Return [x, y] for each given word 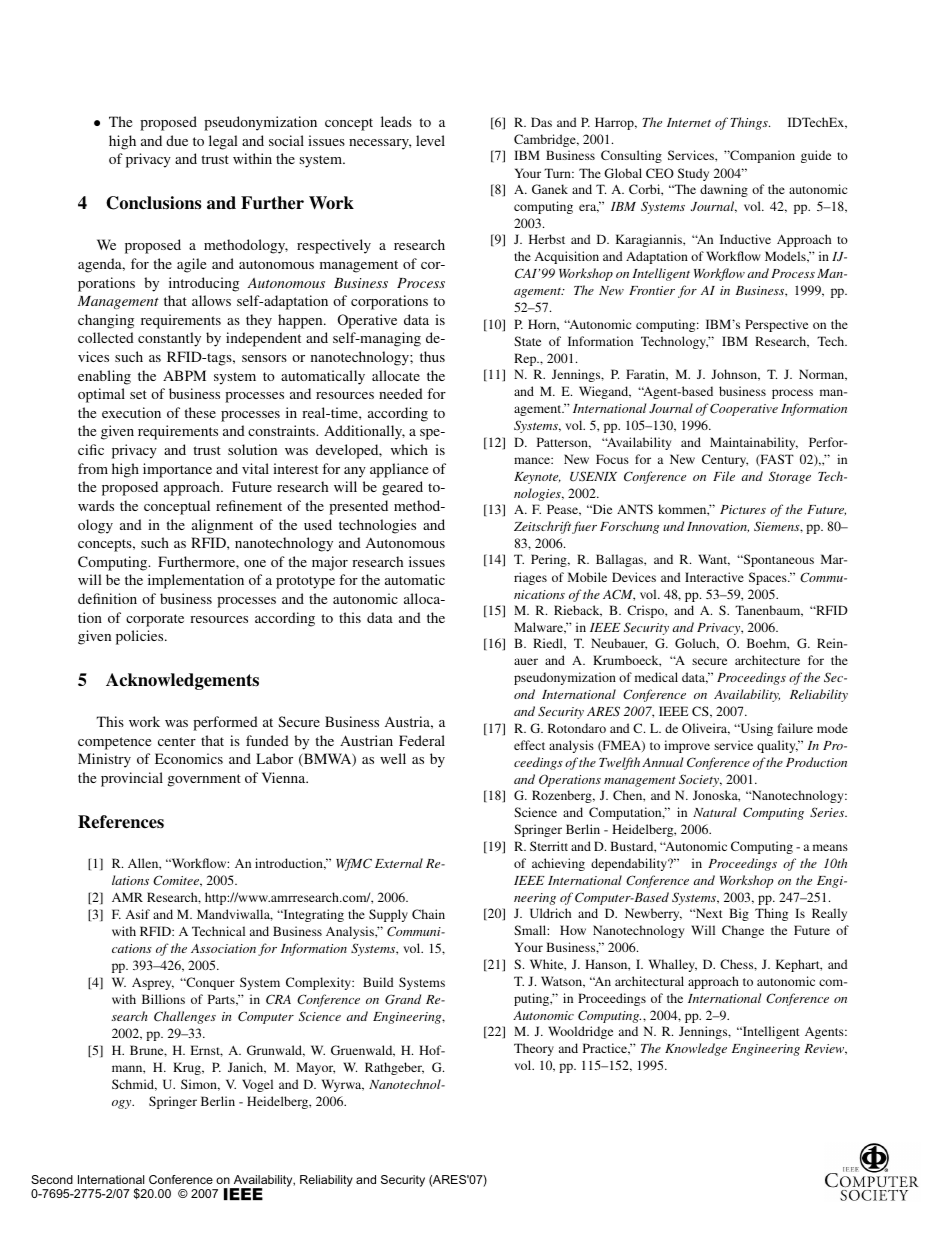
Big [739, 914]
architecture [767, 660]
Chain [428, 914]
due [177, 140]
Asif [138, 914]
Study [693, 174]
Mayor [315, 1068]
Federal [422, 740]
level [430, 140]
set [138, 394]
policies [141, 637]
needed [401, 393]
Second [52, 1179]
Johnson [736, 375]
